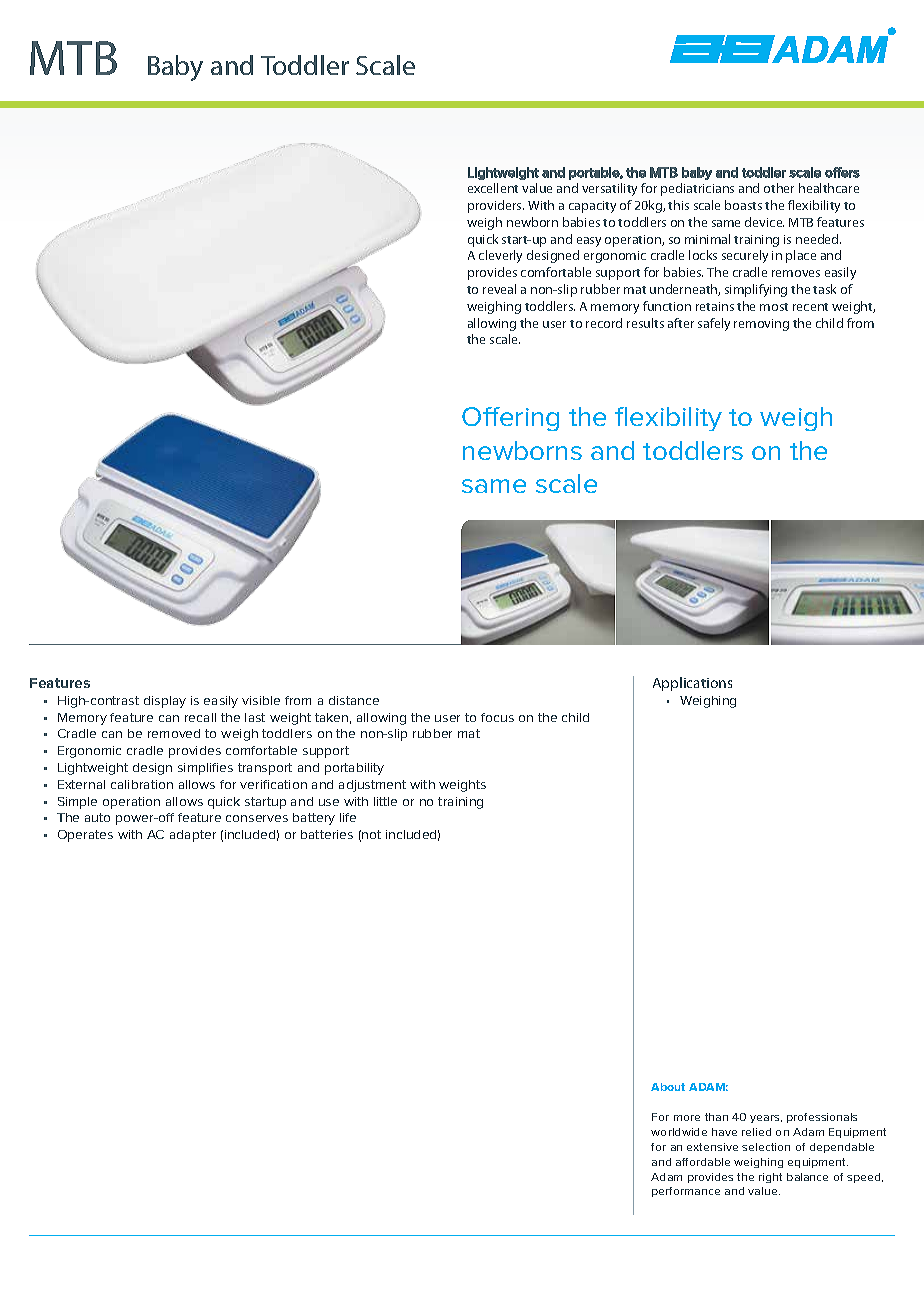  Describe the element at coordinates (766, 1147) in the image. I see `selection` at that location.
